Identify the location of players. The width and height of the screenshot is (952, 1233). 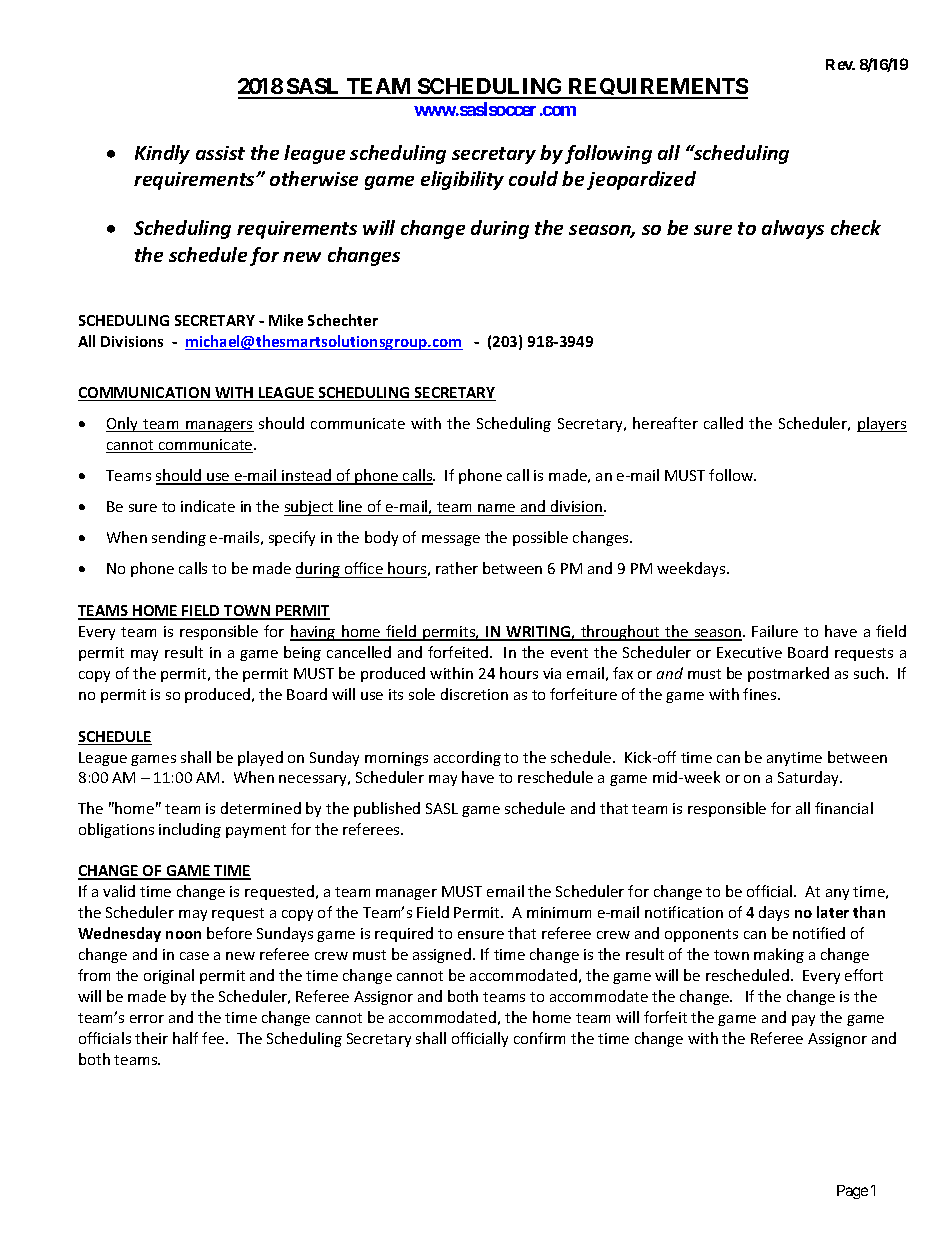
(882, 424).
